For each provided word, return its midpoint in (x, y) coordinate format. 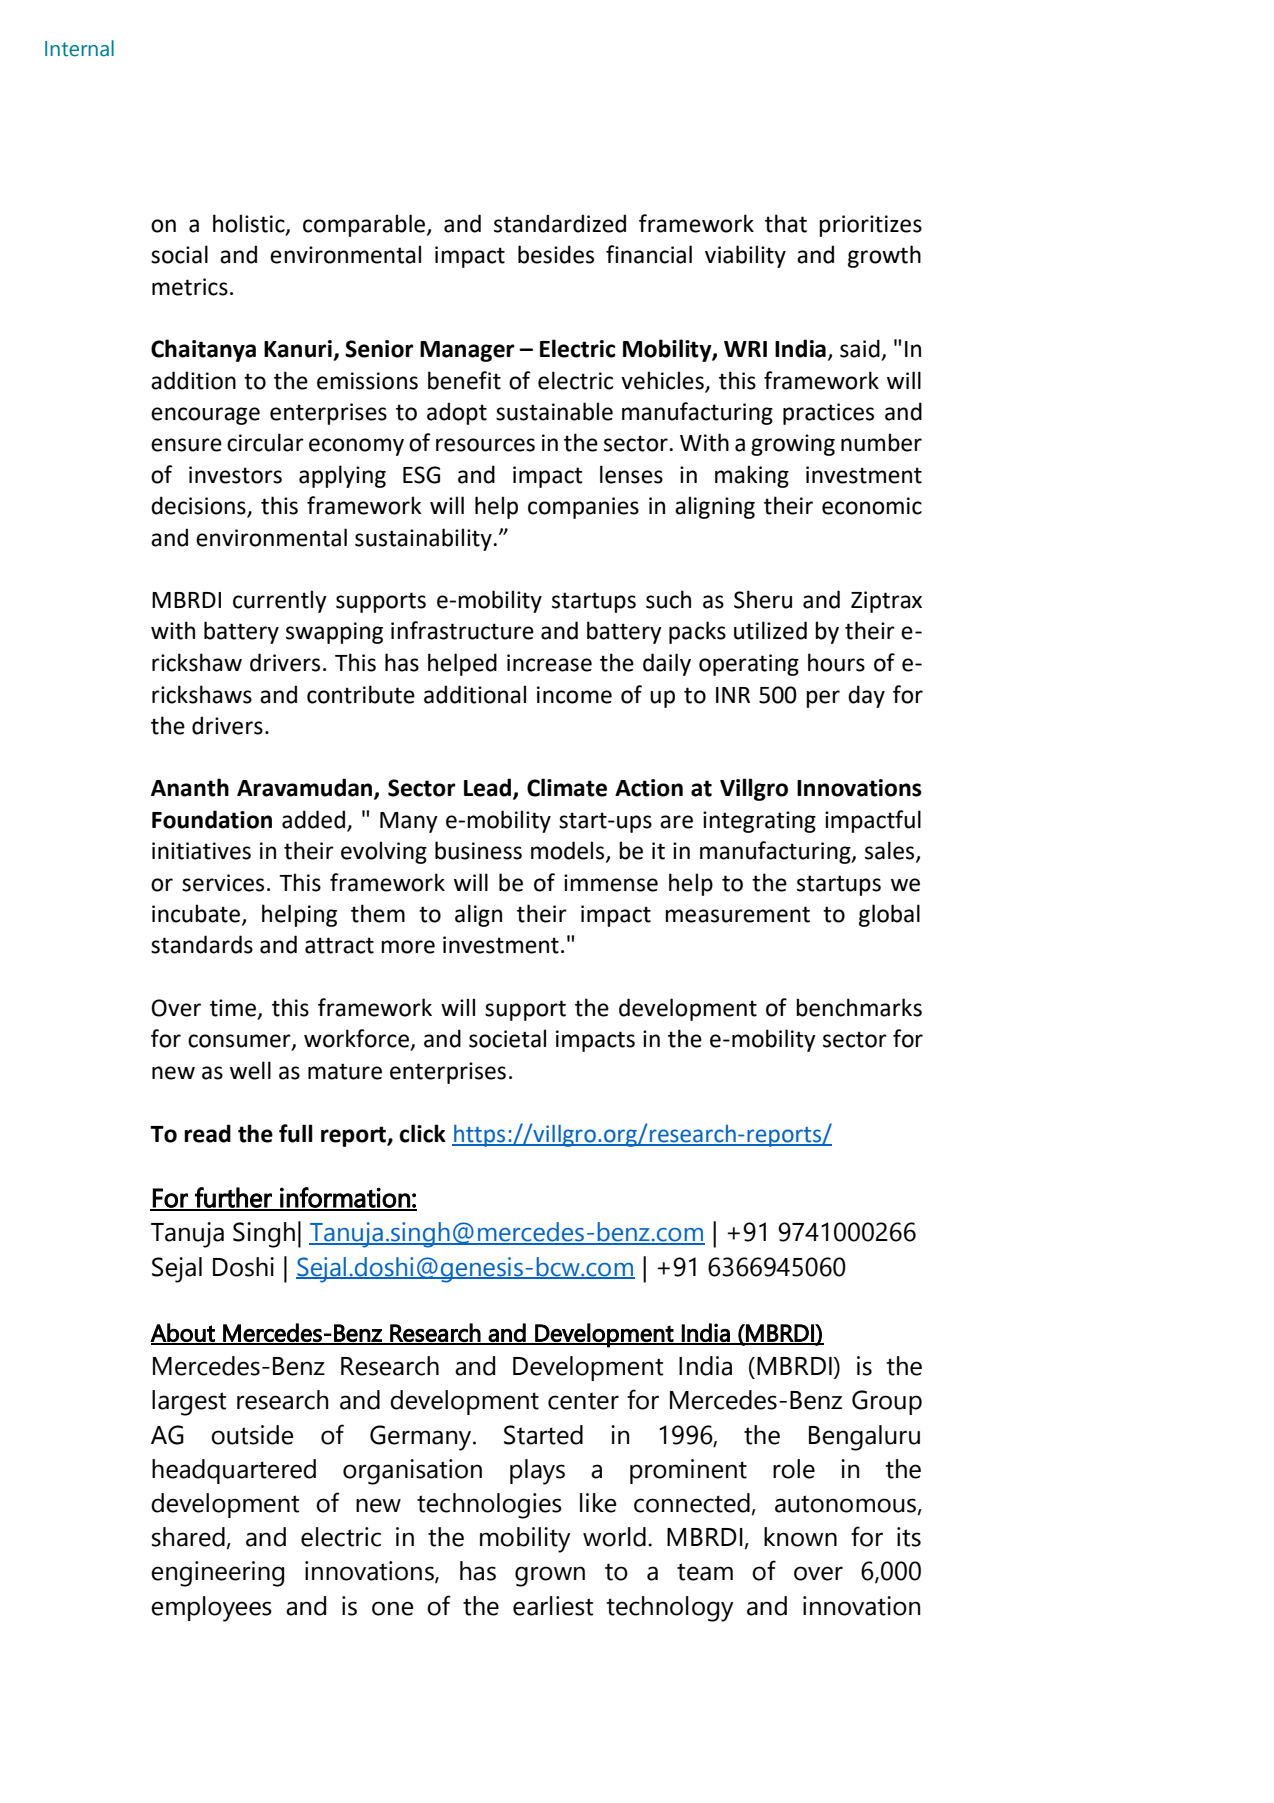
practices (828, 414)
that (786, 223)
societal (507, 1038)
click (422, 1133)
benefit (464, 380)
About (183, 1333)
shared (188, 1537)
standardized (560, 223)
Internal (79, 48)
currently (280, 601)
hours (836, 662)
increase (549, 663)
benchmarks (859, 1007)
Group (887, 1402)
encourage (205, 416)
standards (202, 944)
